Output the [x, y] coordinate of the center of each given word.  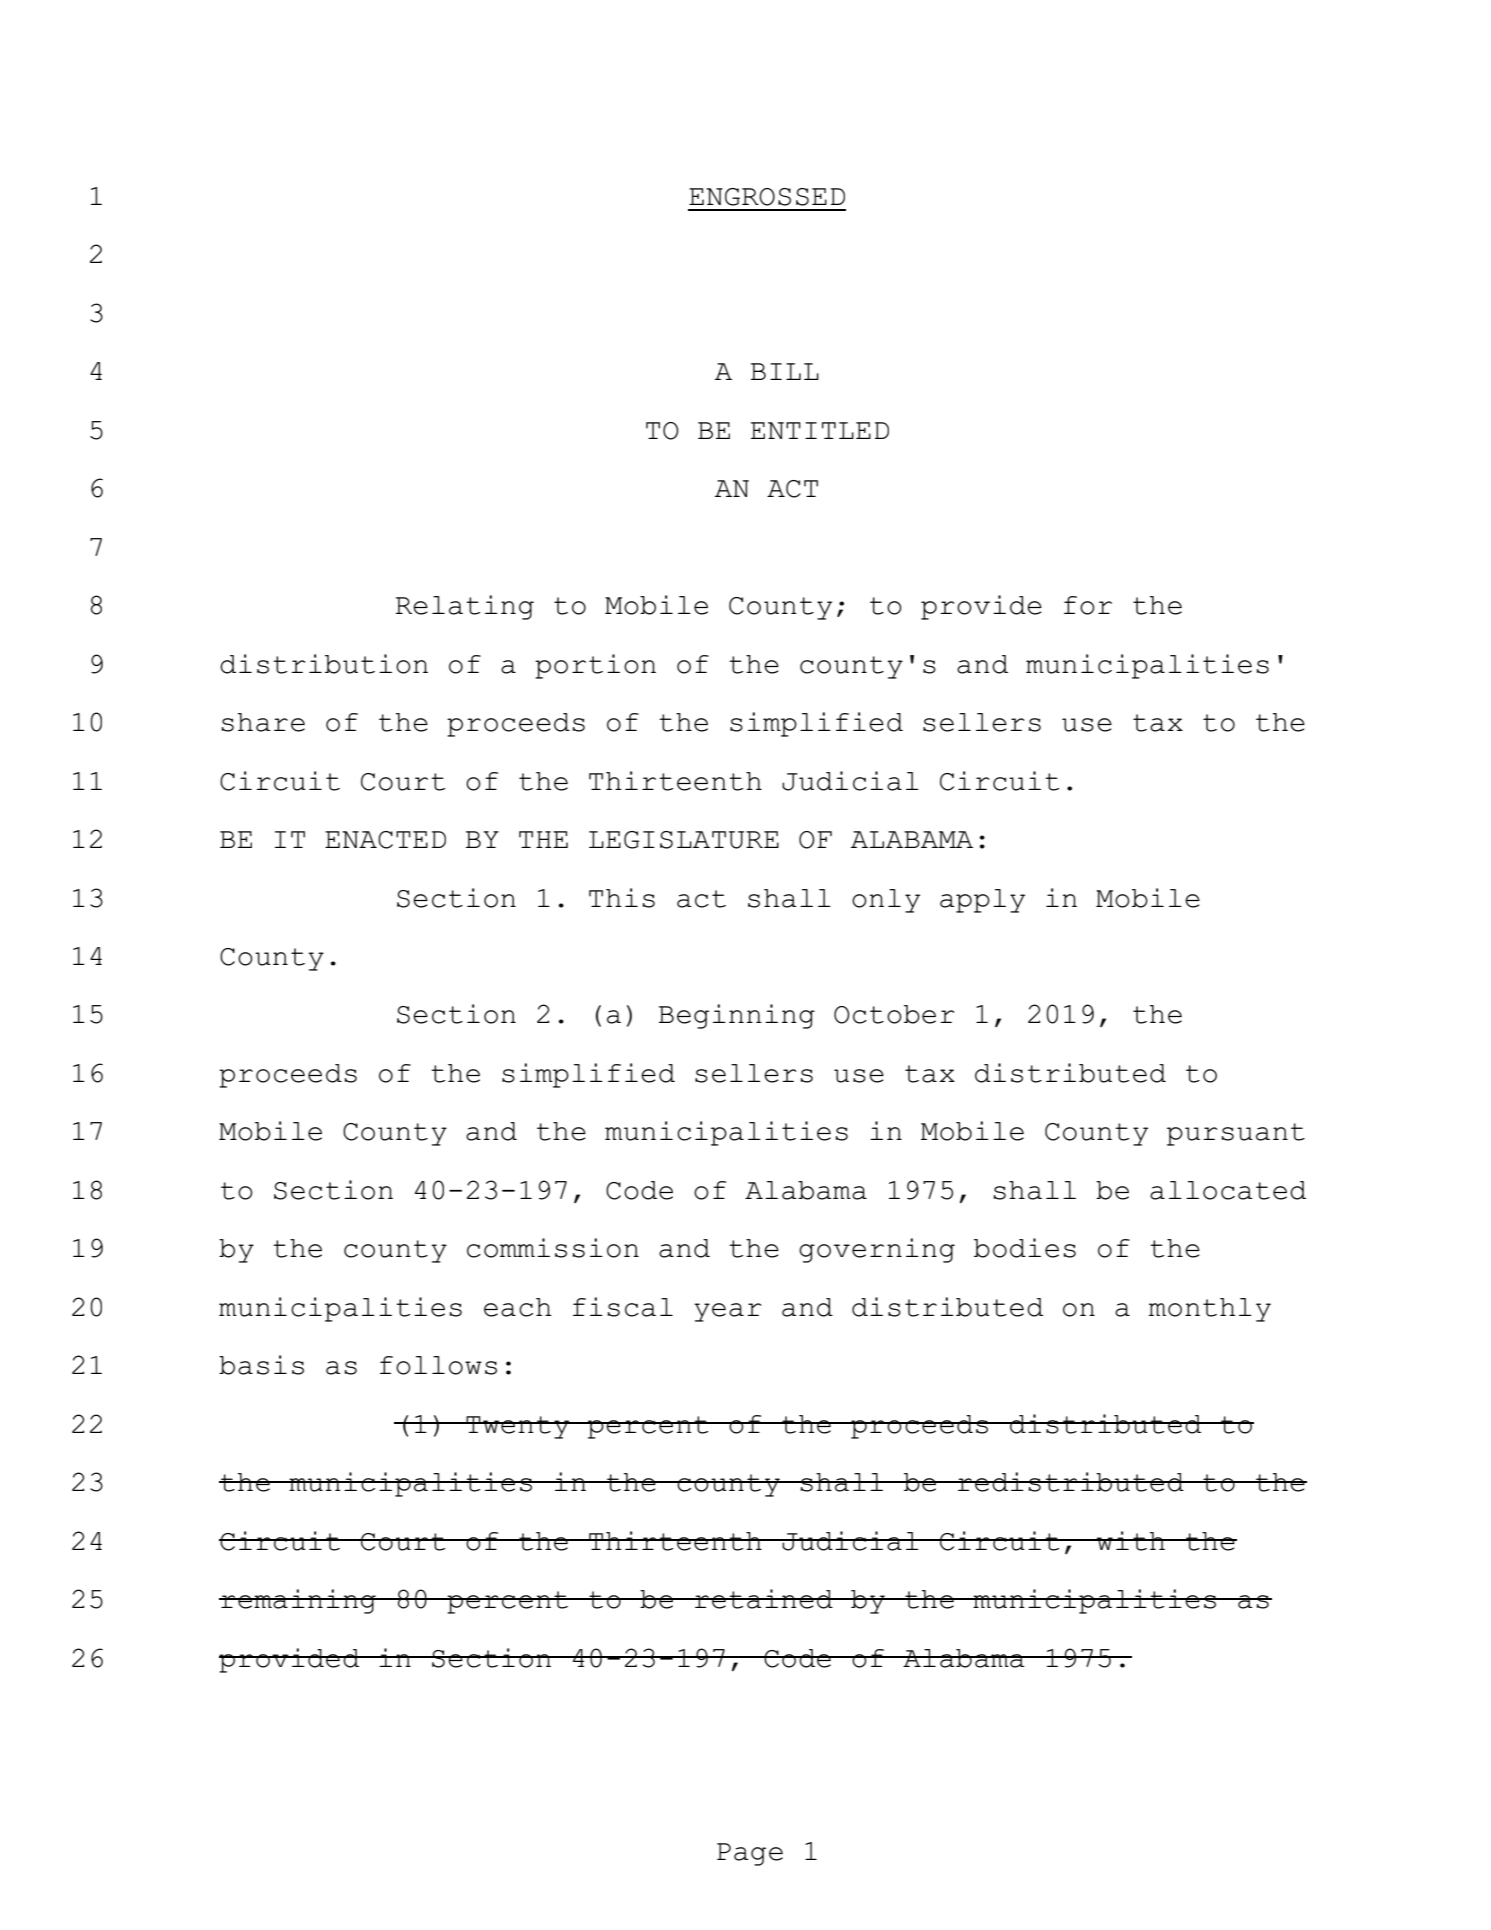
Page [750, 1854]
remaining [298, 1601]
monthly [1210, 1310]
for [1088, 605]
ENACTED [385, 840]
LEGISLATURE [684, 840]
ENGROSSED [767, 197]
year [728, 1312]
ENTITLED [820, 430]
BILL [785, 371]
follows [438, 1365]
